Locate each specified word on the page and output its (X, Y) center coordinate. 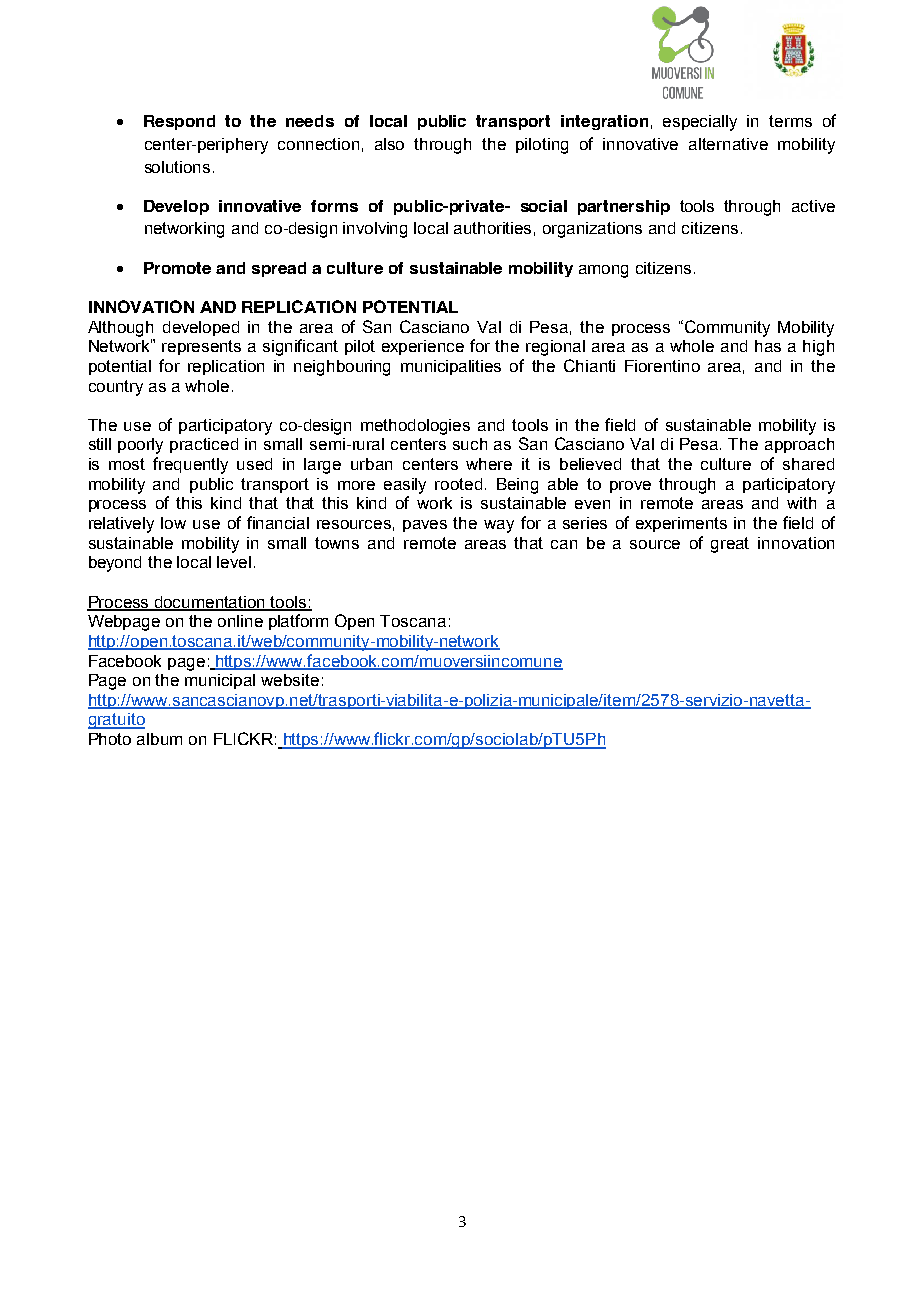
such (470, 444)
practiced (204, 445)
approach (799, 445)
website (290, 680)
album (159, 739)
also (389, 144)
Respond (179, 122)
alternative (728, 144)
